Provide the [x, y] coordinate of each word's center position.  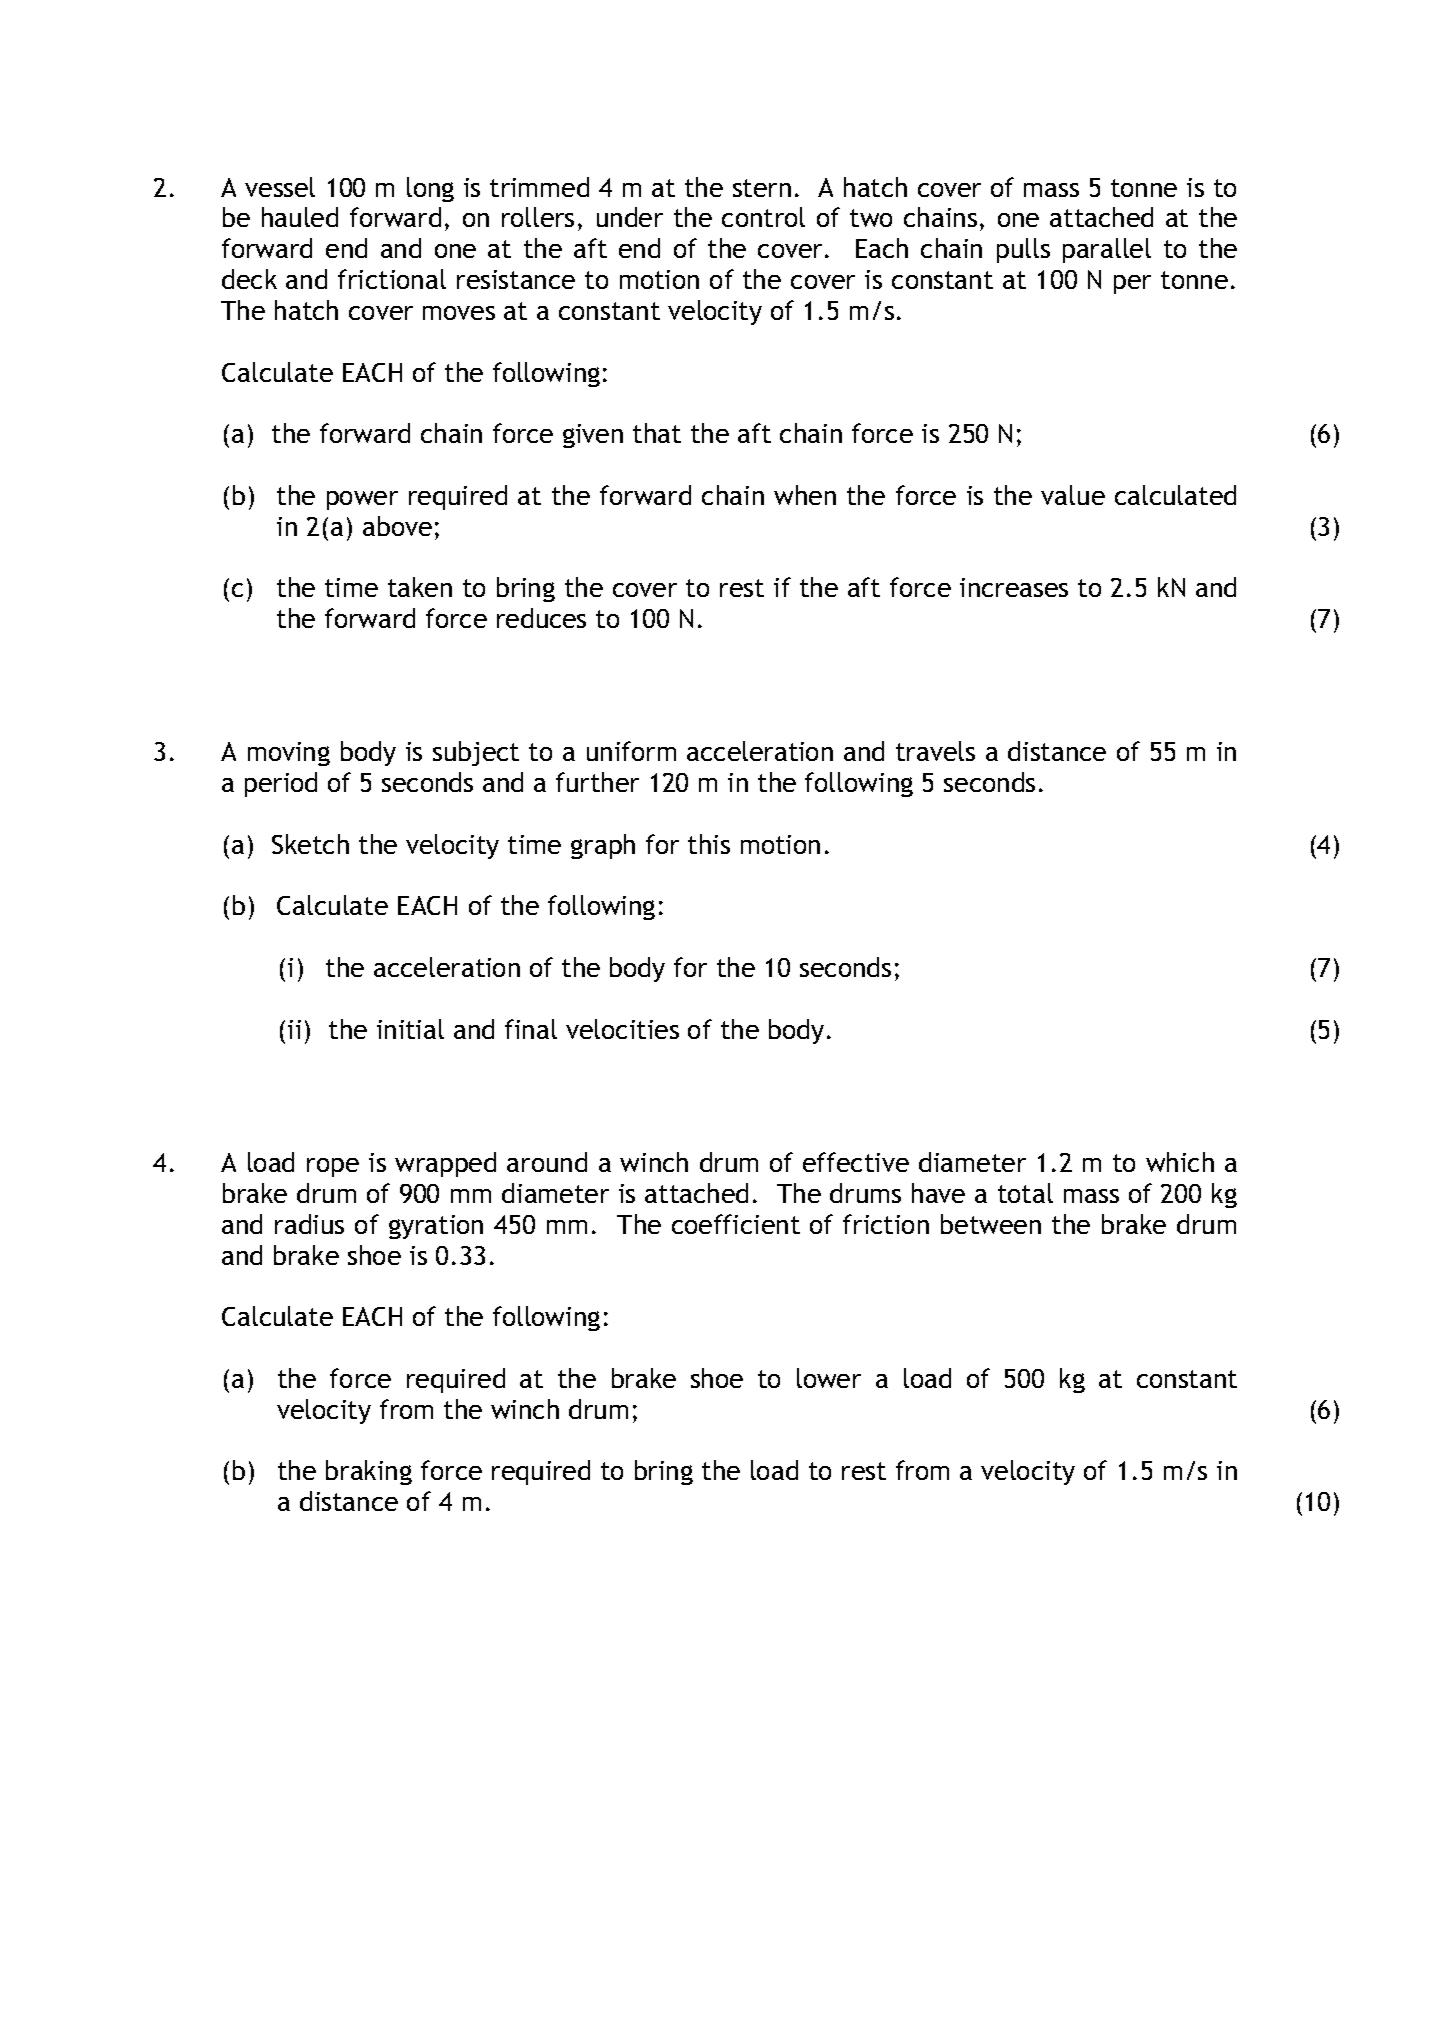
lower [829, 1378]
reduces [541, 618]
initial [410, 1029]
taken [420, 587]
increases [1014, 587]
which [1180, 1162]
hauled [300, 217]
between [991, 1224]
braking [369, 1472]
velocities [622, 1029]
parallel [1107, 250]
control [763, 217]
